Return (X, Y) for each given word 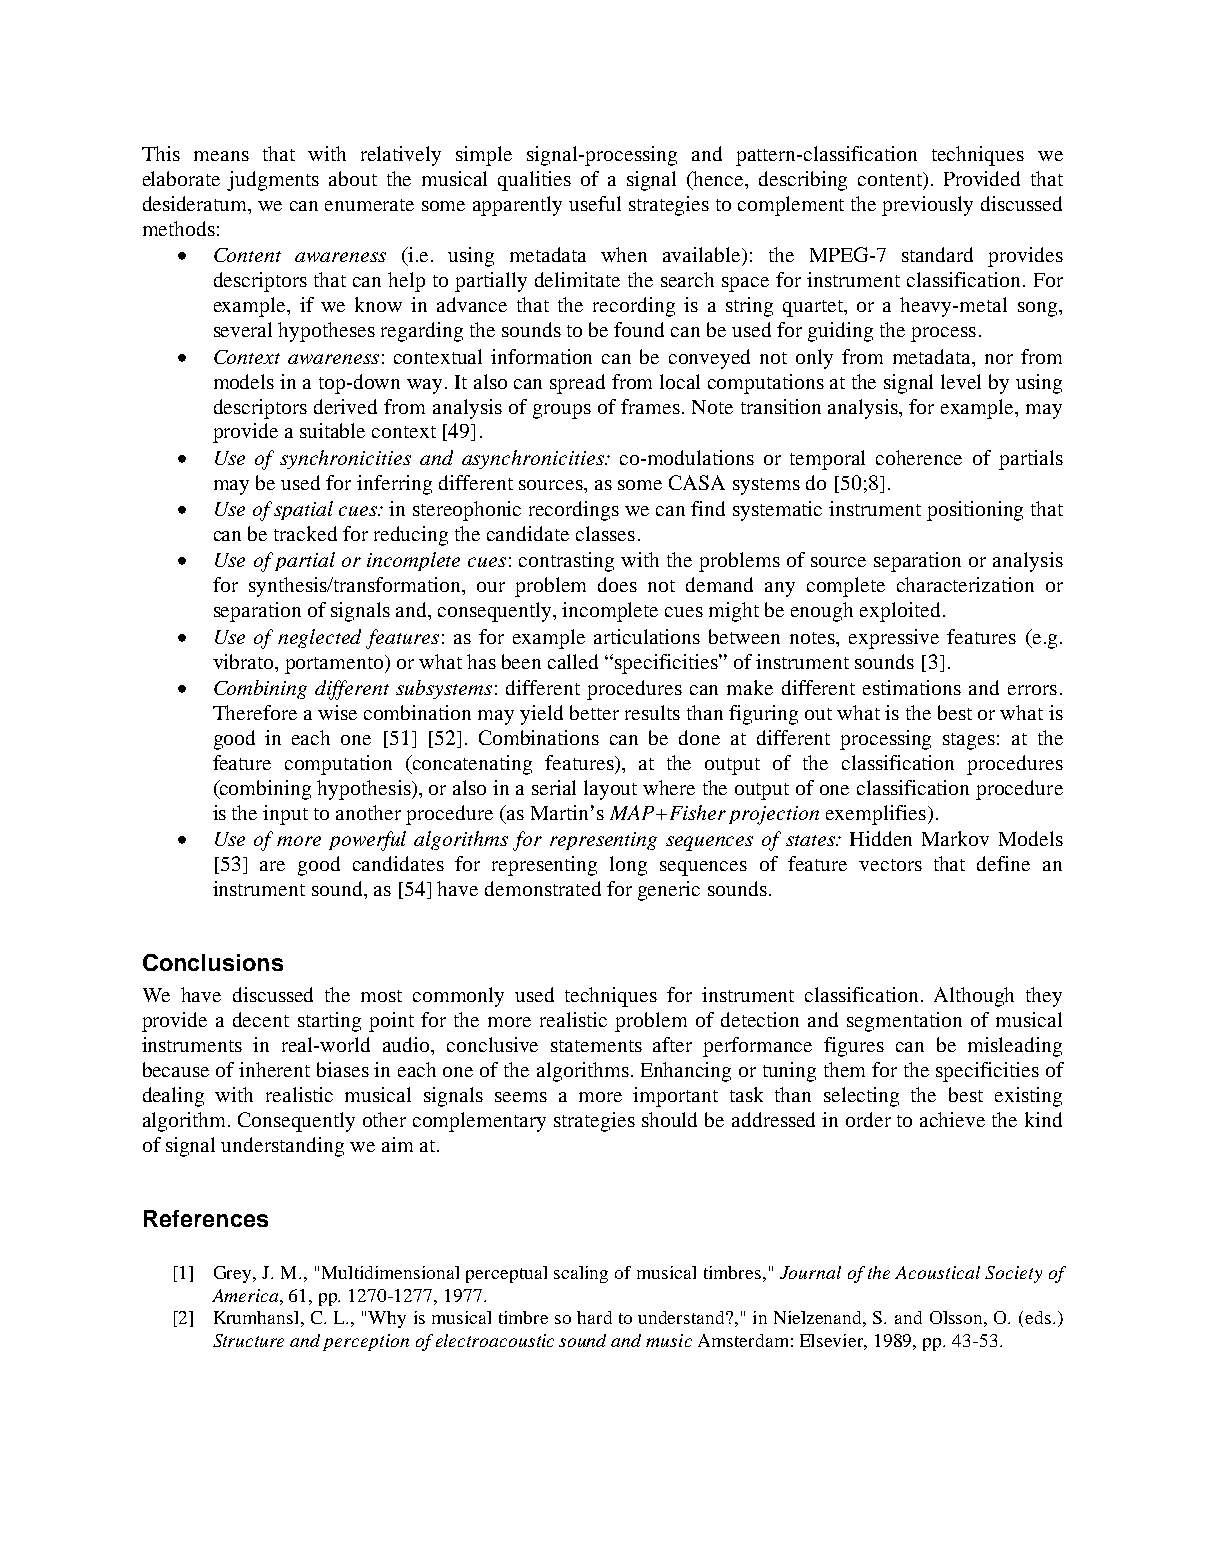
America (246, 1295)
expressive (894, 639)
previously (927, 206)
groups (562, 411)
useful (595, 203)
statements (596, 1046)
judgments (273, 181)
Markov (955, 838)
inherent (274, 1069)
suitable (332, 430)
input (285, 815)
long (628, 866)
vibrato (244, 661)
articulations (647, 636)
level (961, 381)
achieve (952, 1119)
